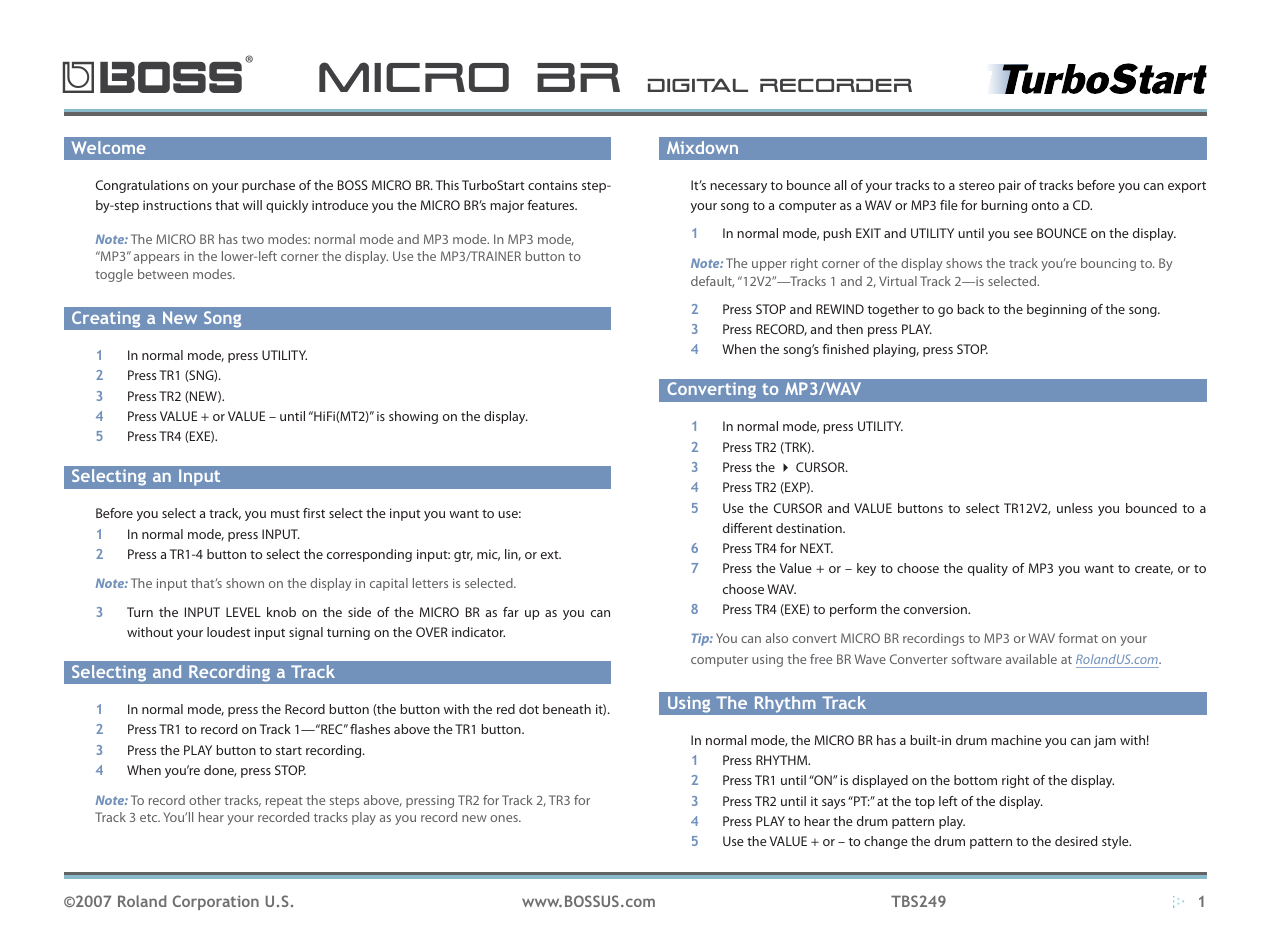 This image has width=1270, height=952. I want to click on Welcome, so click(109, 147).
